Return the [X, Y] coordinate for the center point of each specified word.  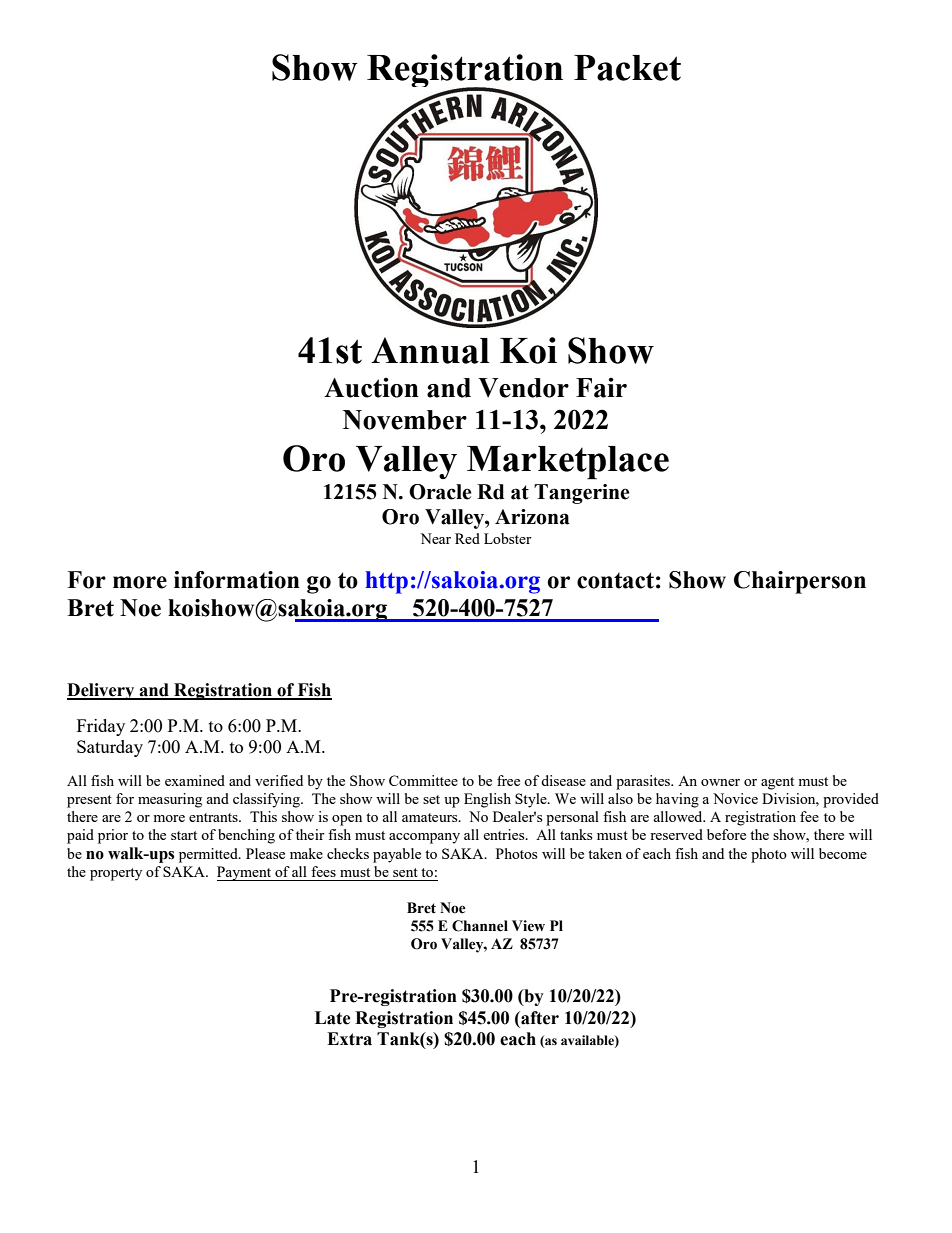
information [237, 580]
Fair [601, 388]
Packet [627, 68]
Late [333, 1018]
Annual [430, 350]
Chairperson [800, 582]
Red [467, 538]
